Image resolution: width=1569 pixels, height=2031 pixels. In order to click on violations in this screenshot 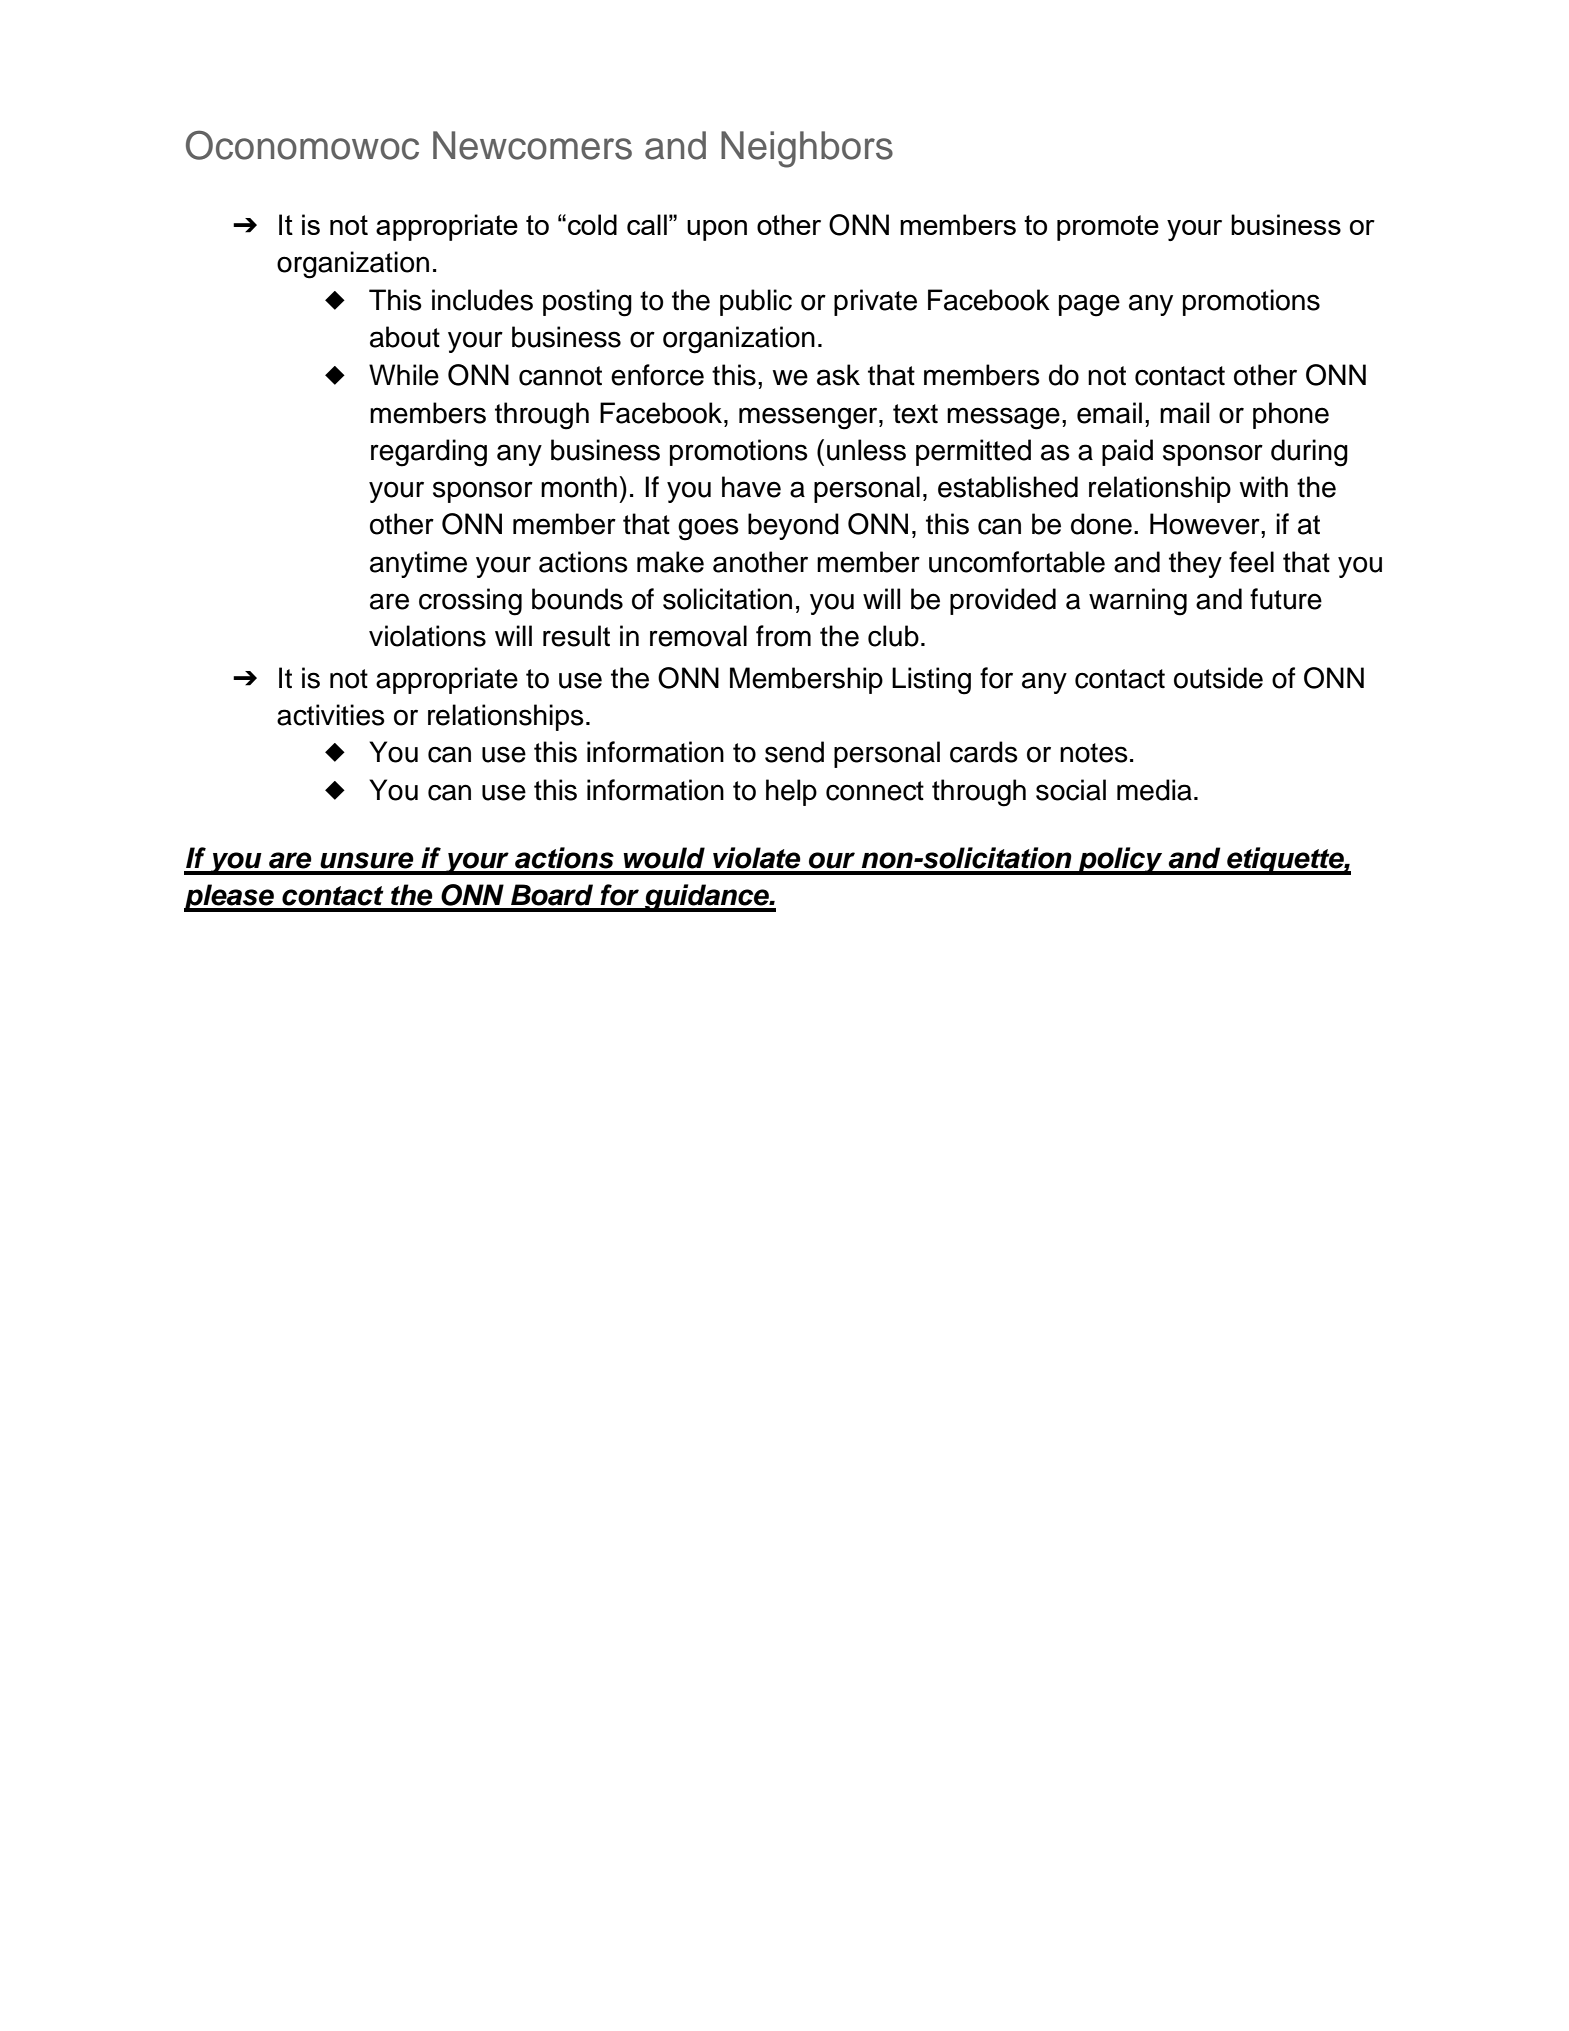, I will do `click(427, 636)`.
